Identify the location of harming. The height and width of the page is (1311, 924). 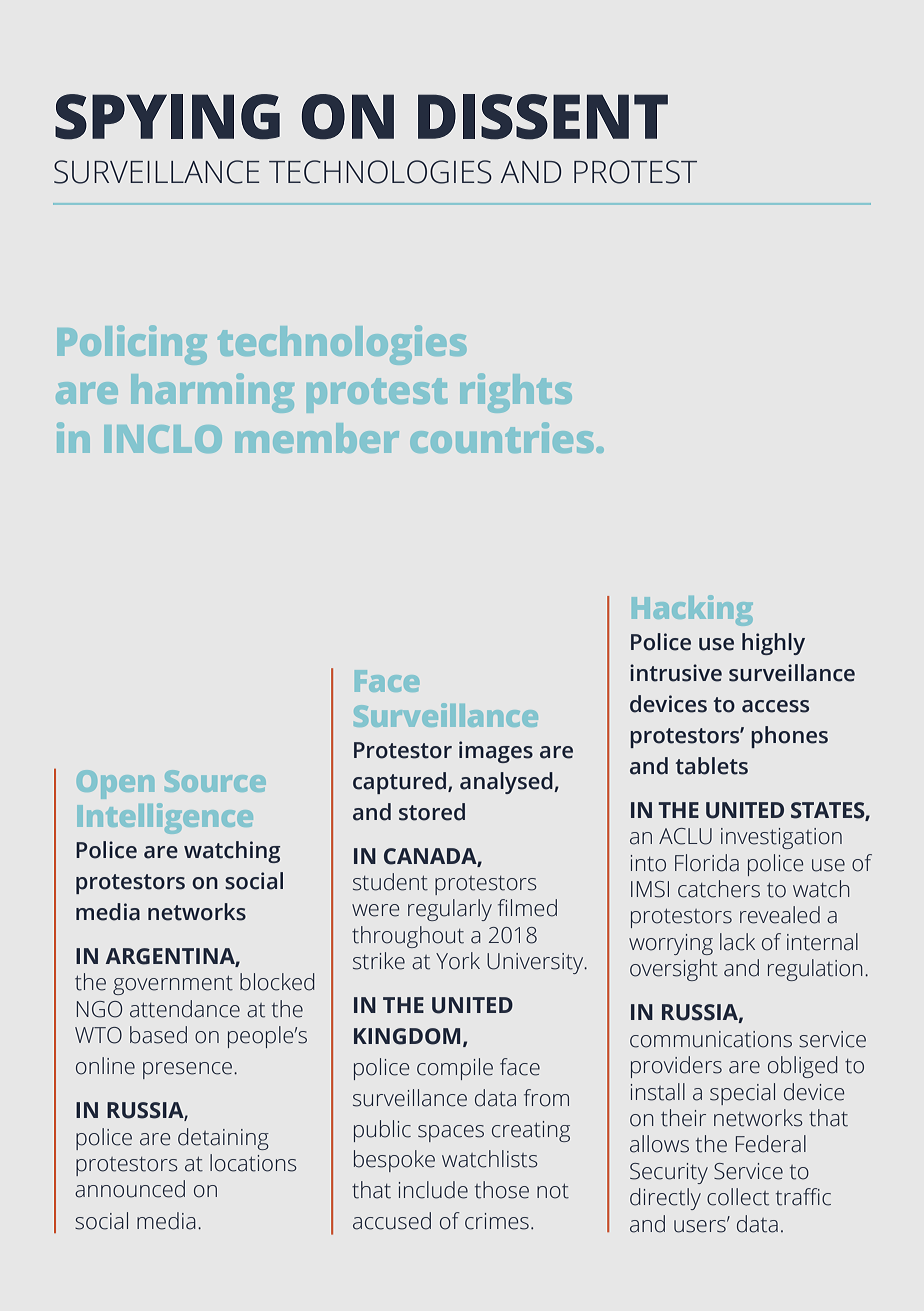
(213, 393).
